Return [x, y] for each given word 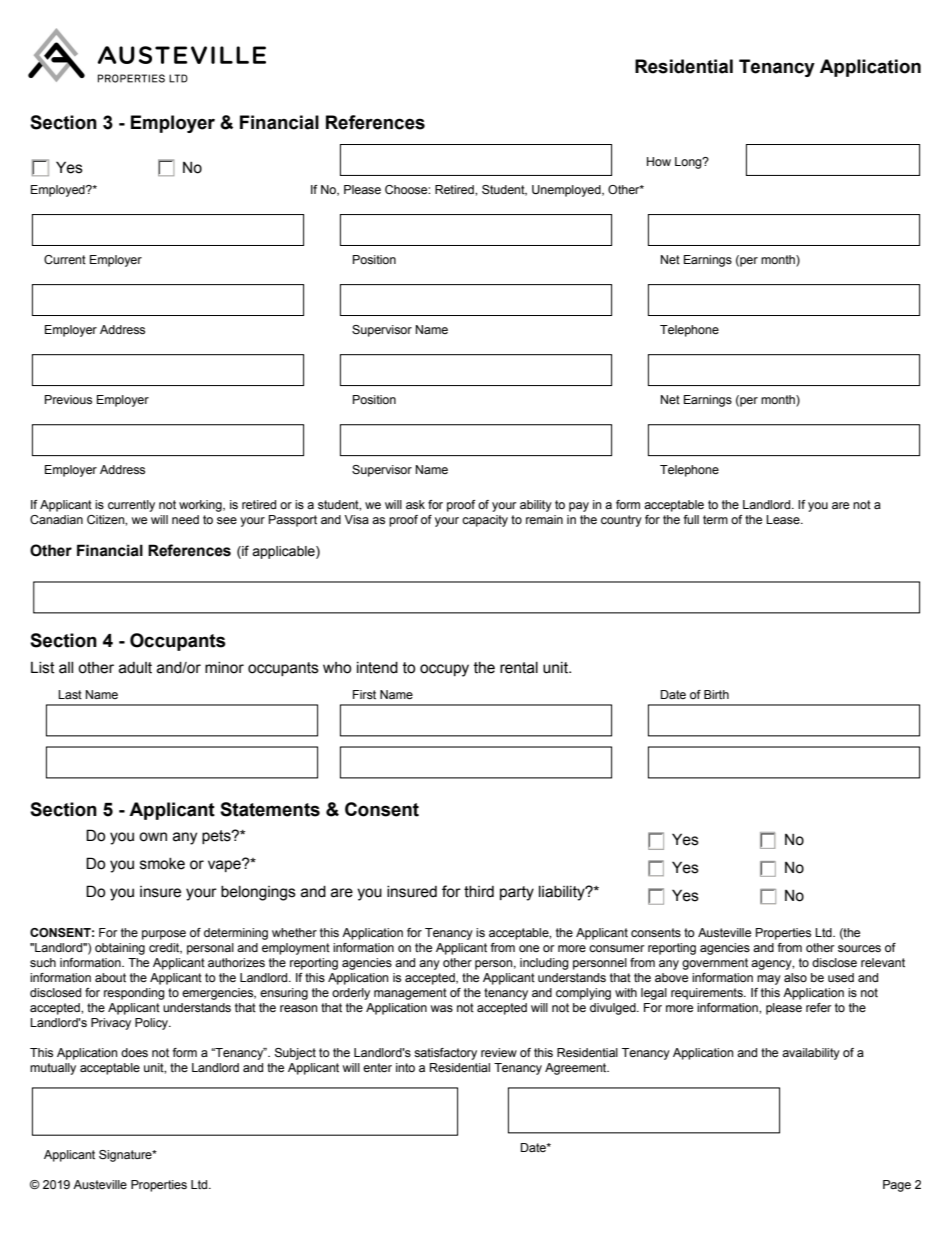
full [691, 519]
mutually [53, 1069]
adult [135, 668]
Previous [68, 399]
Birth [716, 694]
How [659, 161]
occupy [444, 670]
